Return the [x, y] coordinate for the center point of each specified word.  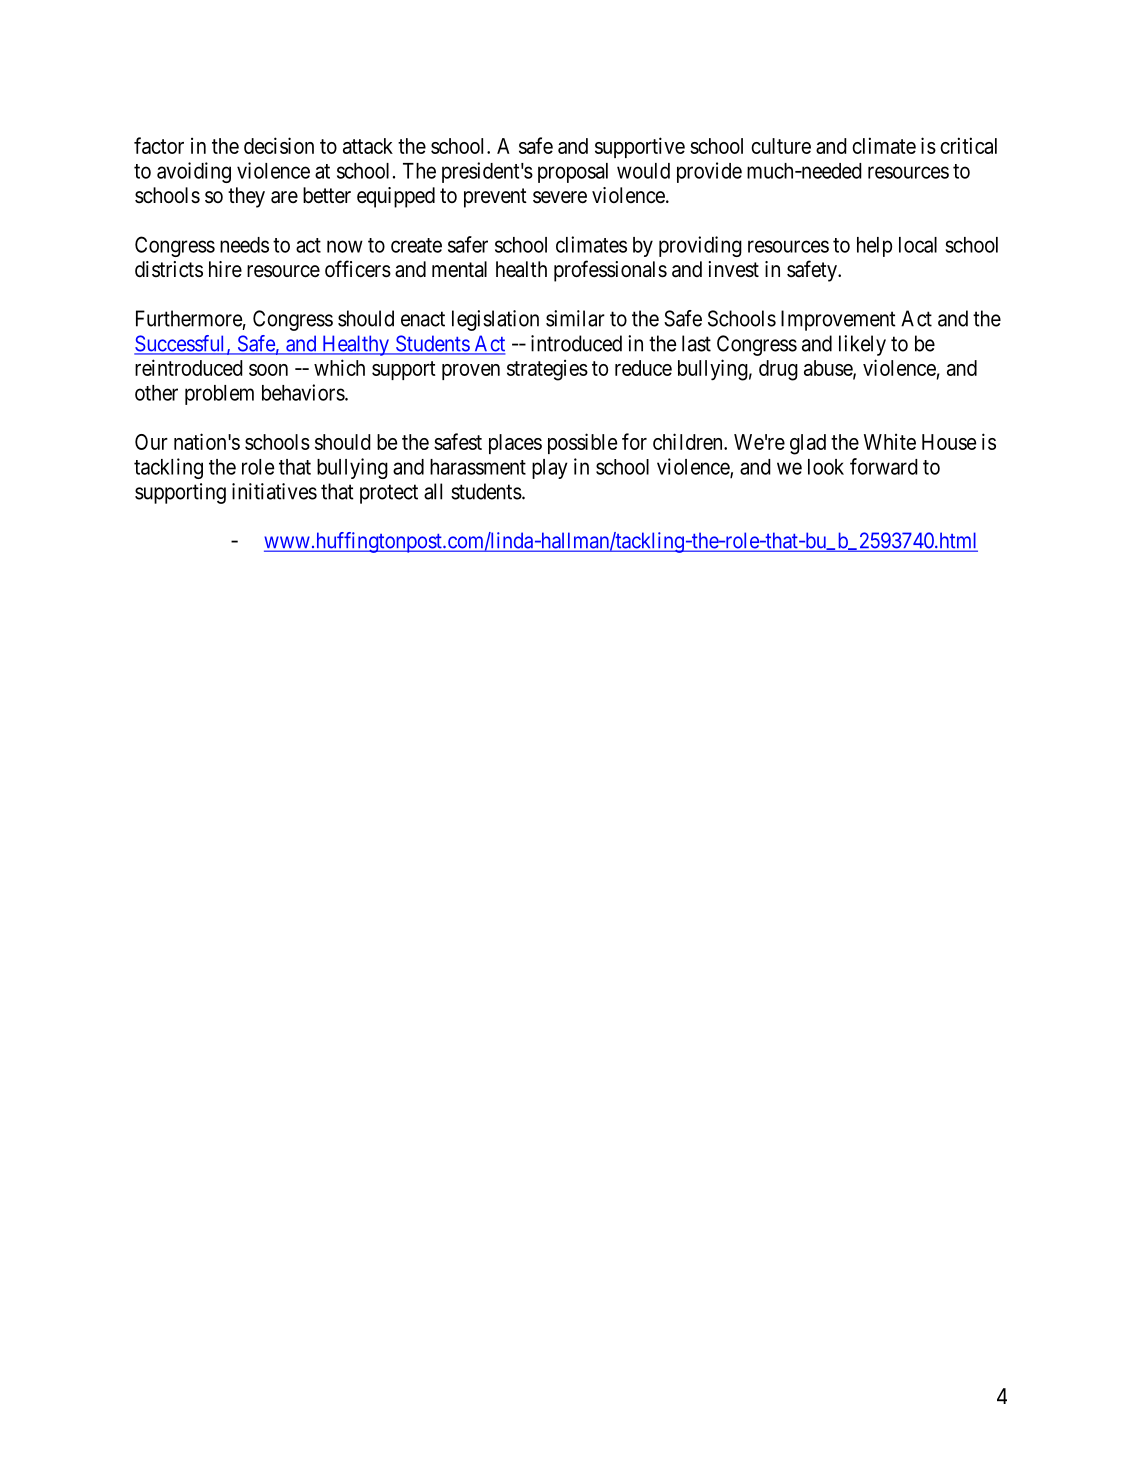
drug [778, 370]
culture [781, 146]
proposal [573, 173]
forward [884, 466]
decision [279, 145]
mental [459, 269]
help [874, 247]
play [550, 469]
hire [225, 269]
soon [268, 370]
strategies [547, 370]
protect [389, 494]
